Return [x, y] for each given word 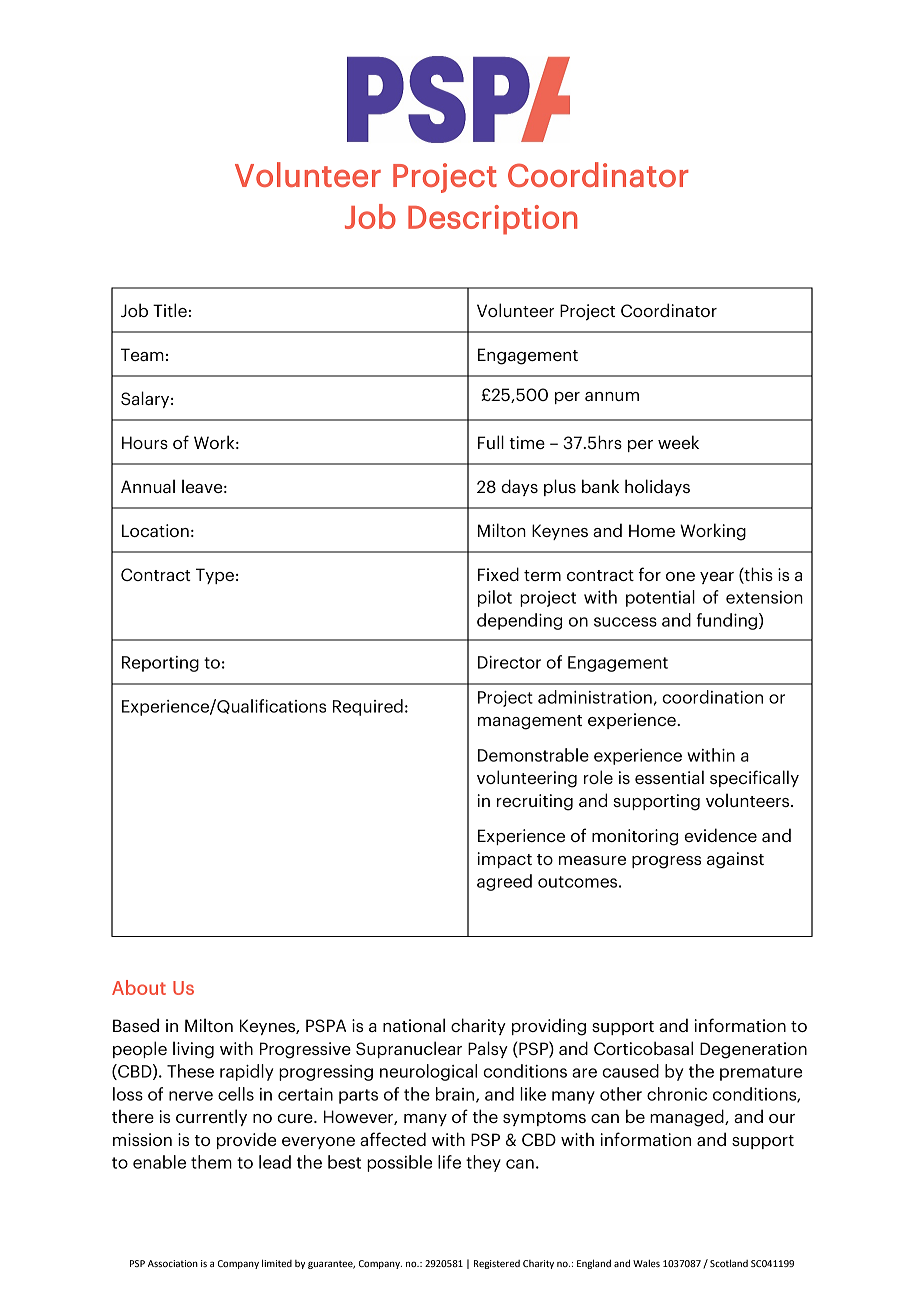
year [717, 578]
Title [170, 310]
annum [612, 396]
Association [173, 1263]
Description [492, 220]
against [735, 860]
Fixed [498, 574]
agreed [504, 882]
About [139, 987]
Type [215, 576]
